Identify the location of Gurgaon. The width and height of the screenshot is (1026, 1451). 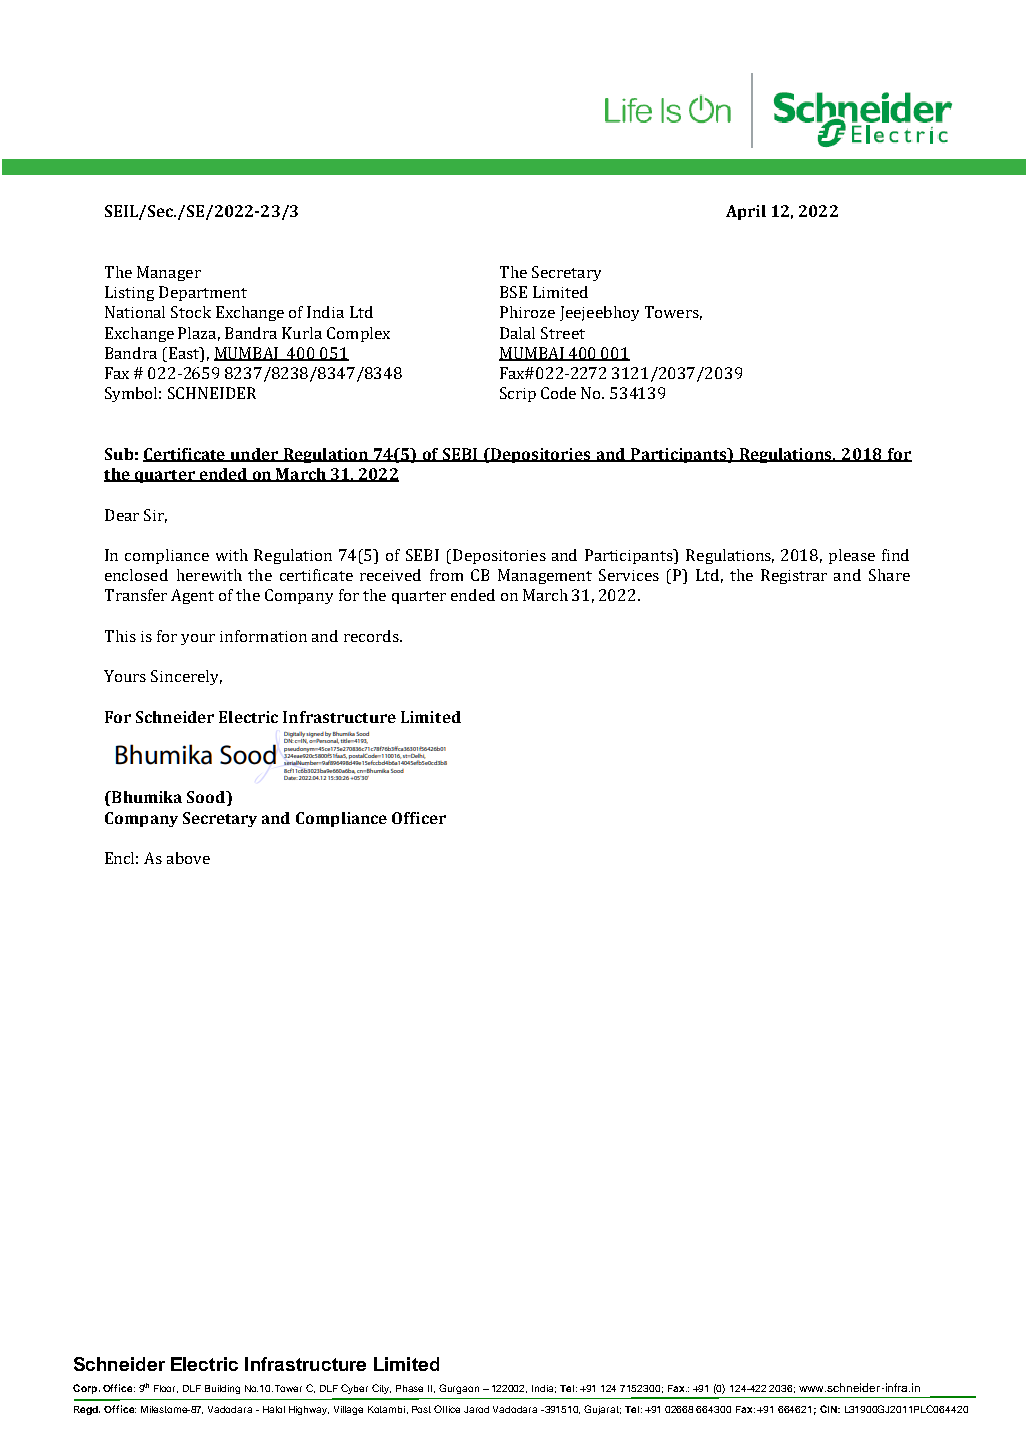
(459, 1389).
